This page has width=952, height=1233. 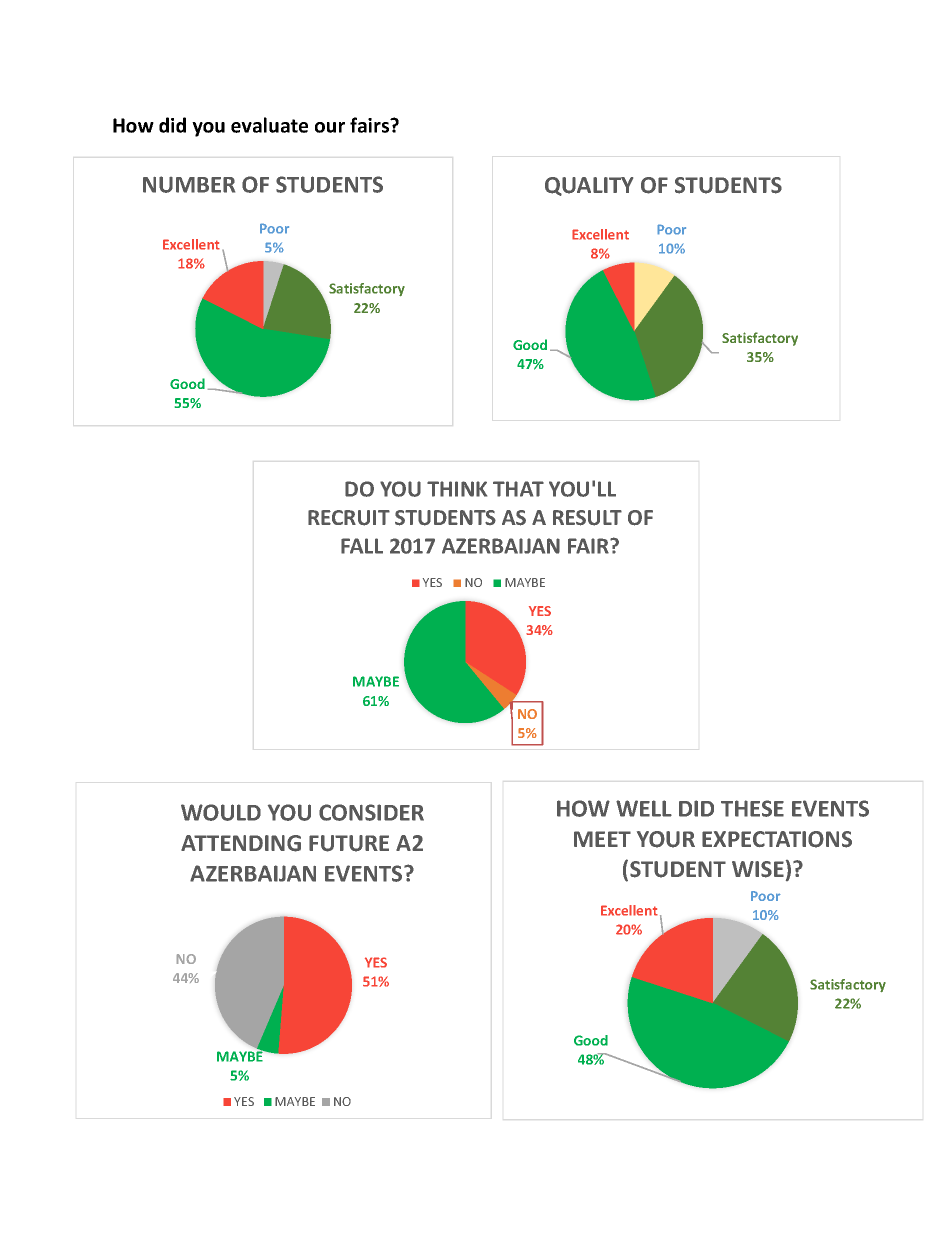 I want to click on evaluate, so click(x=269, y=125).
